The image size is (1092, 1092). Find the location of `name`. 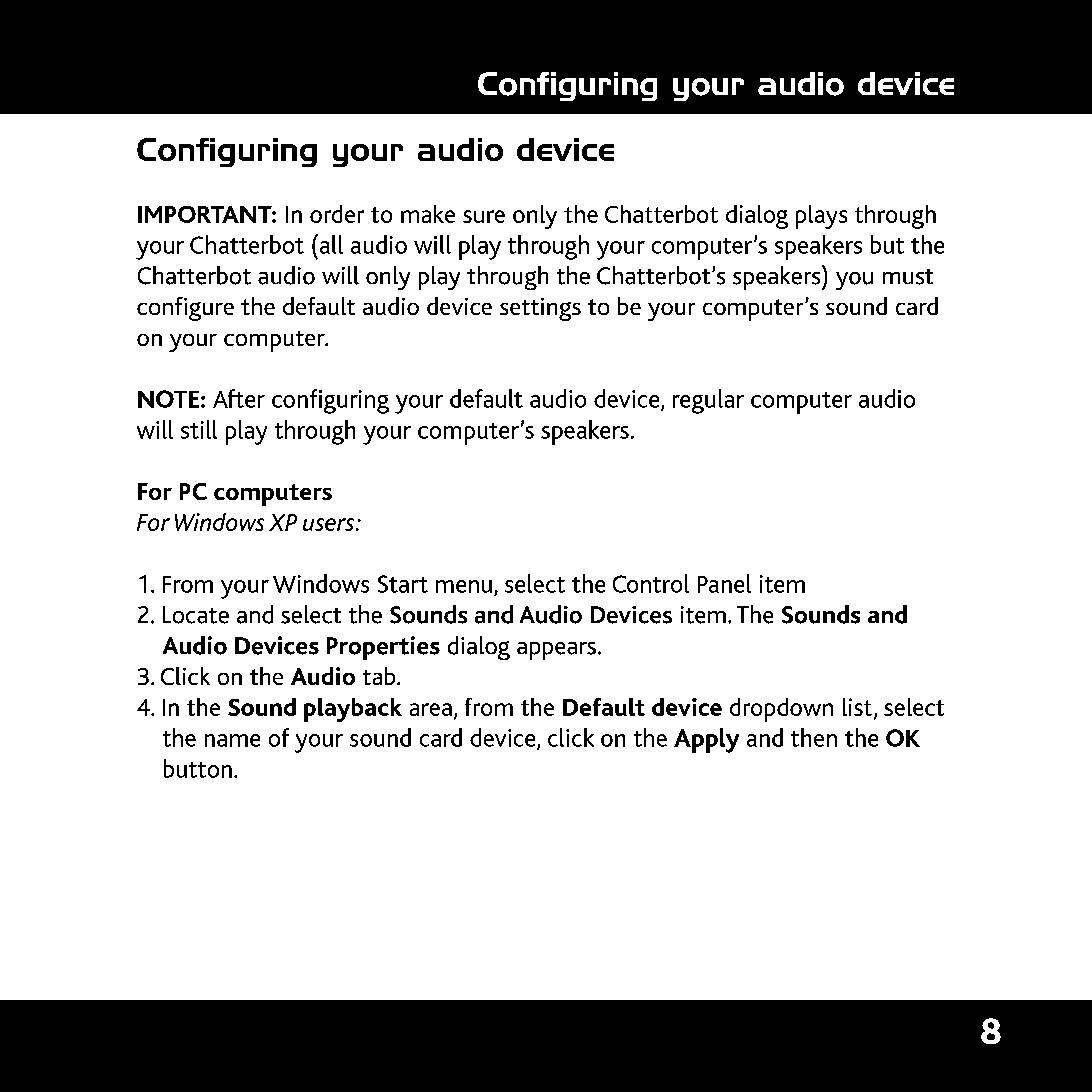

name is located at coordinates (232, 740).
